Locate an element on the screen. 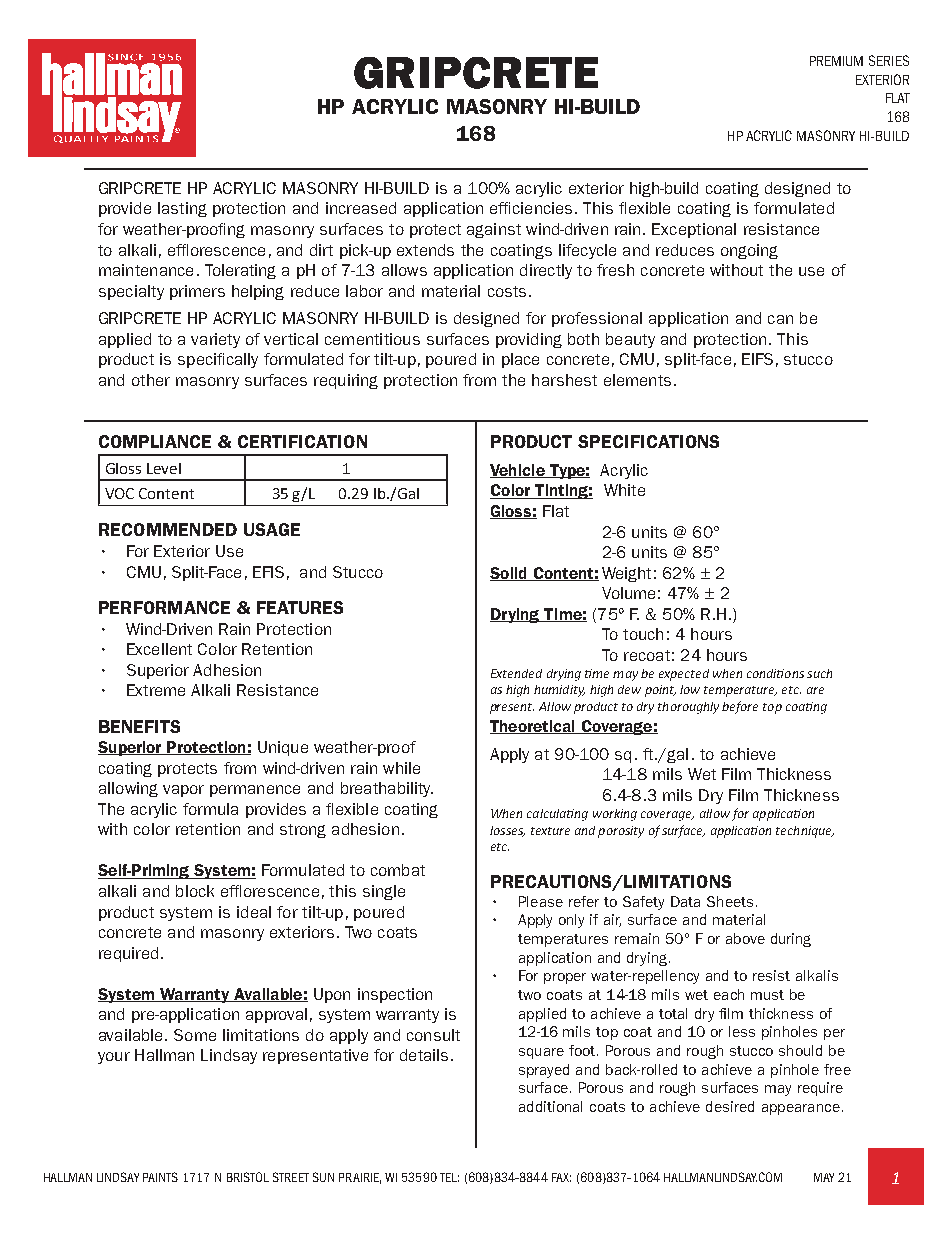  Theoretical is located at coordinates (533, 727).
